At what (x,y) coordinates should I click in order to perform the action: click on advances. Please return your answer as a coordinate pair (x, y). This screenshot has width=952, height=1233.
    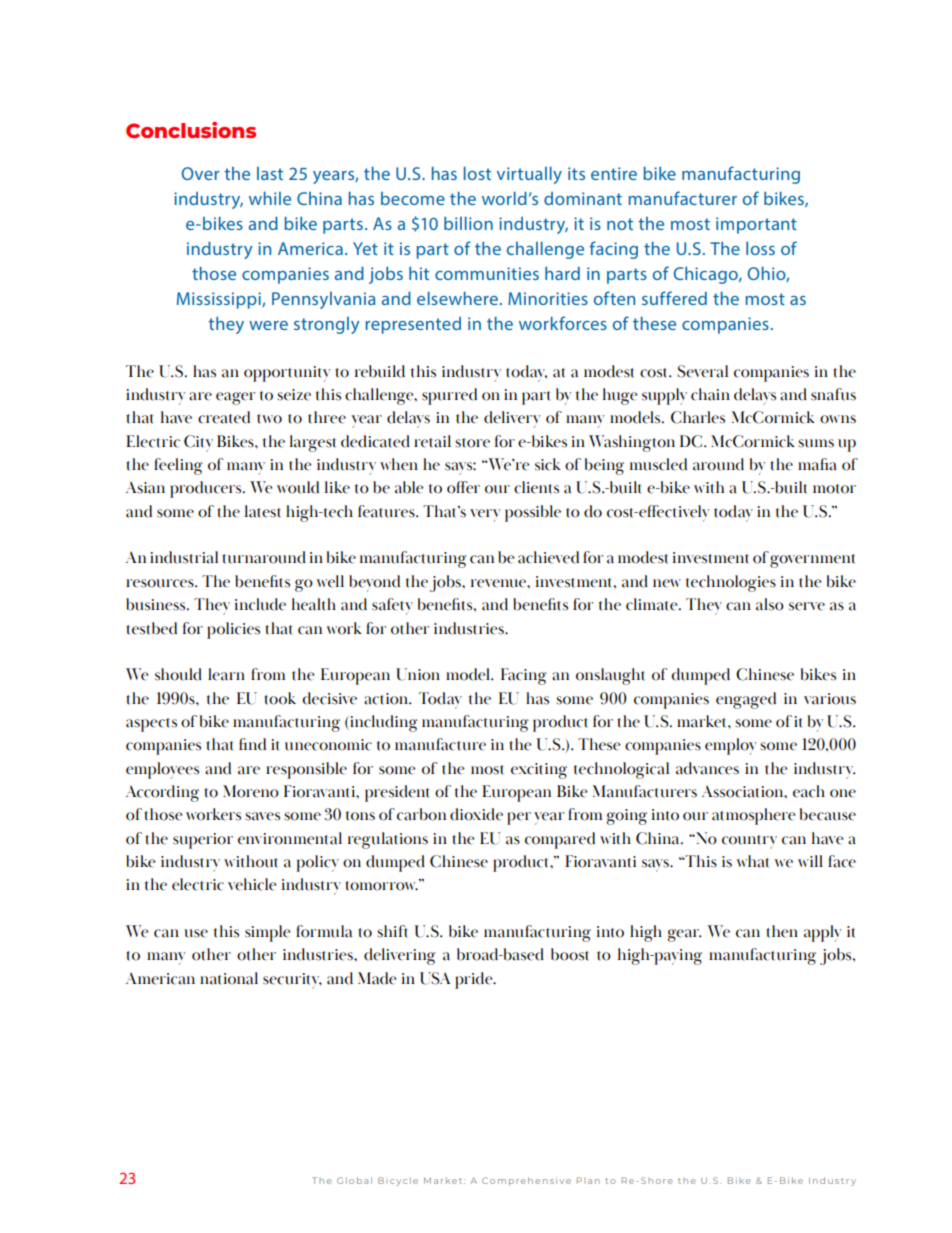
    Looking at the image, I should click on (707, 768).
